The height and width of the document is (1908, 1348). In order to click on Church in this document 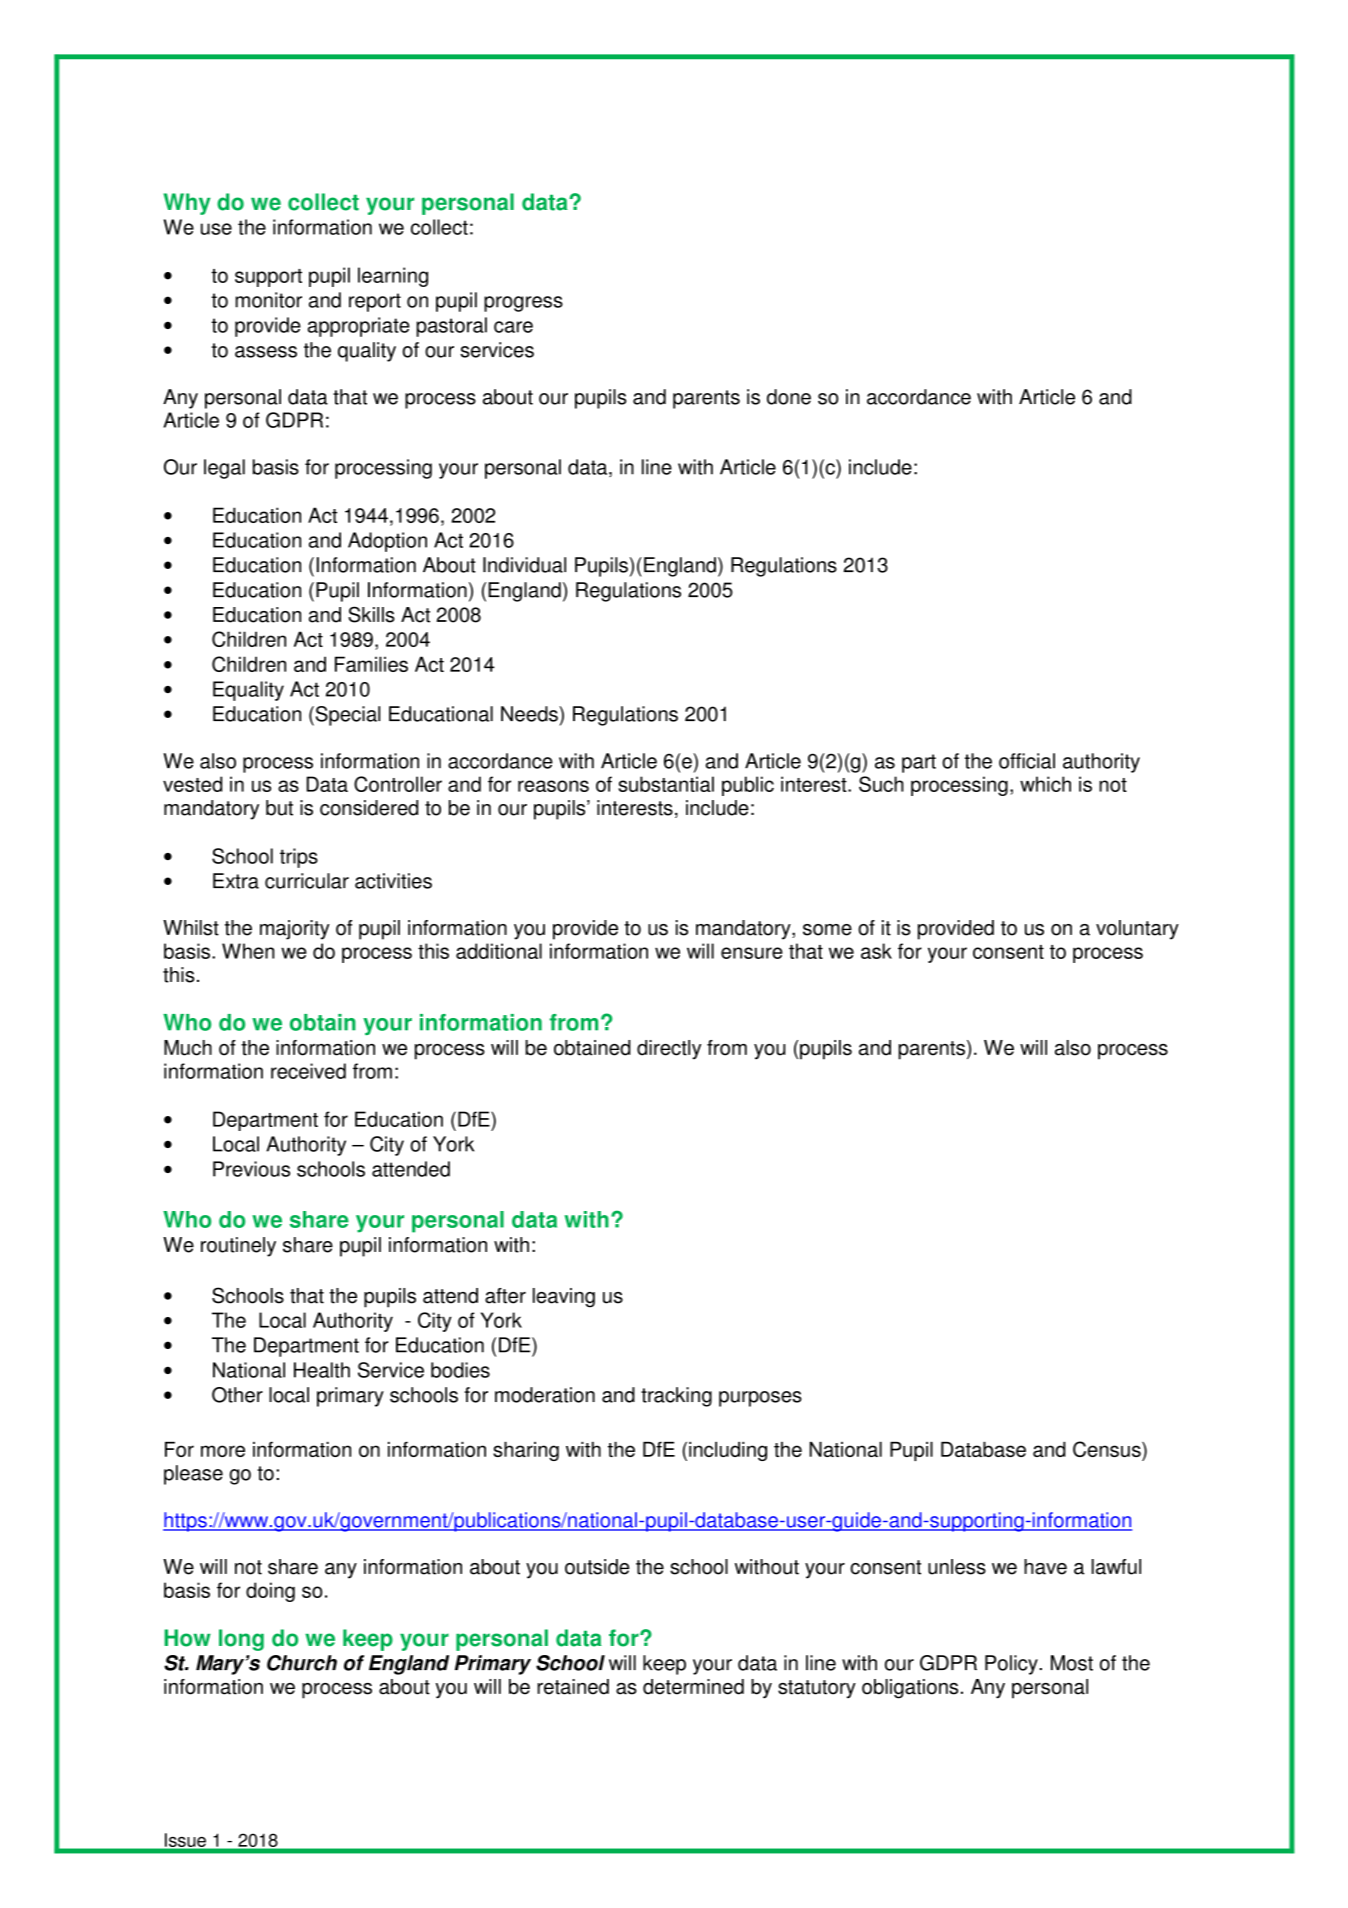, I will do `click(302, 1663)`.
